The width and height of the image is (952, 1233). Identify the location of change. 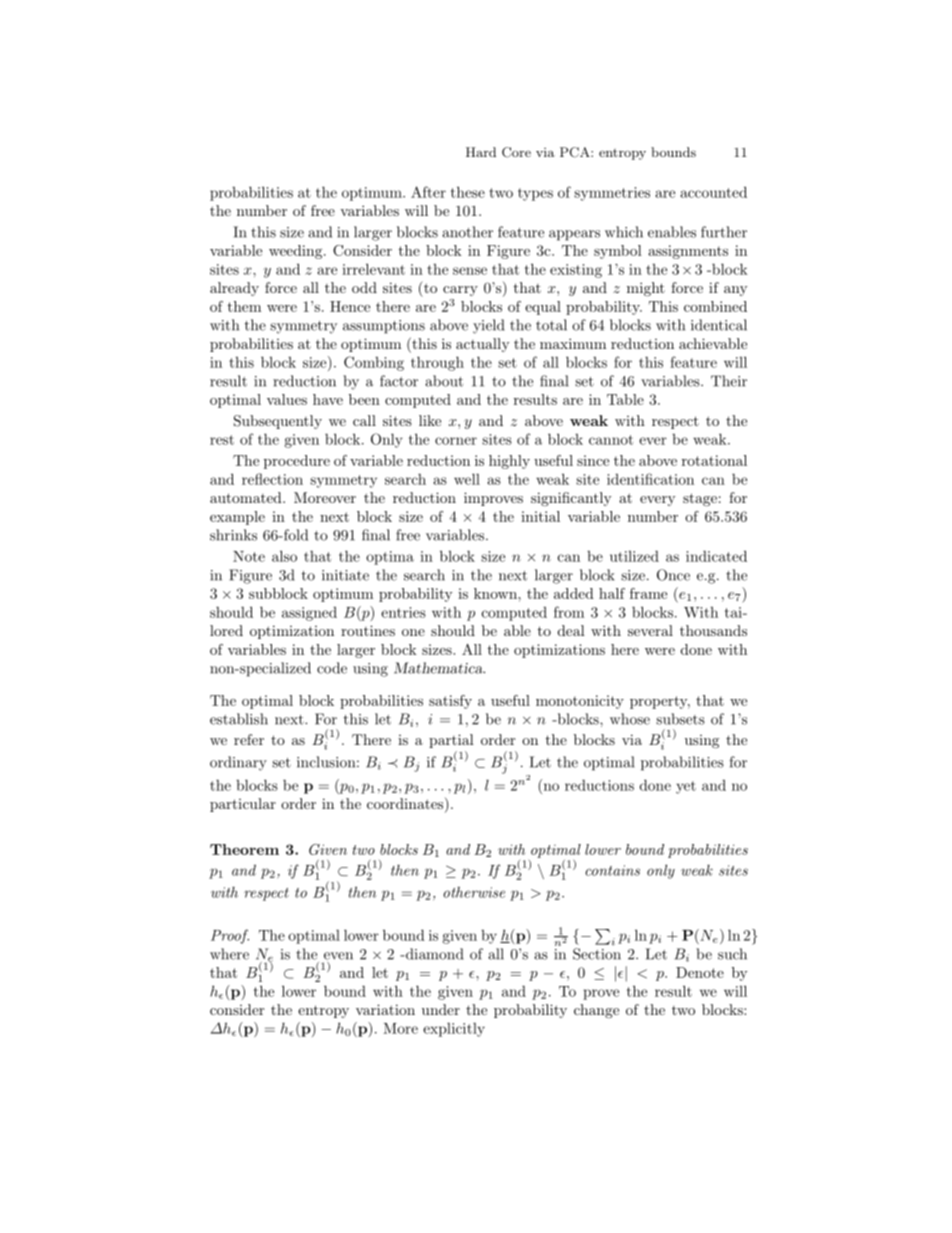
(596, 1011).
